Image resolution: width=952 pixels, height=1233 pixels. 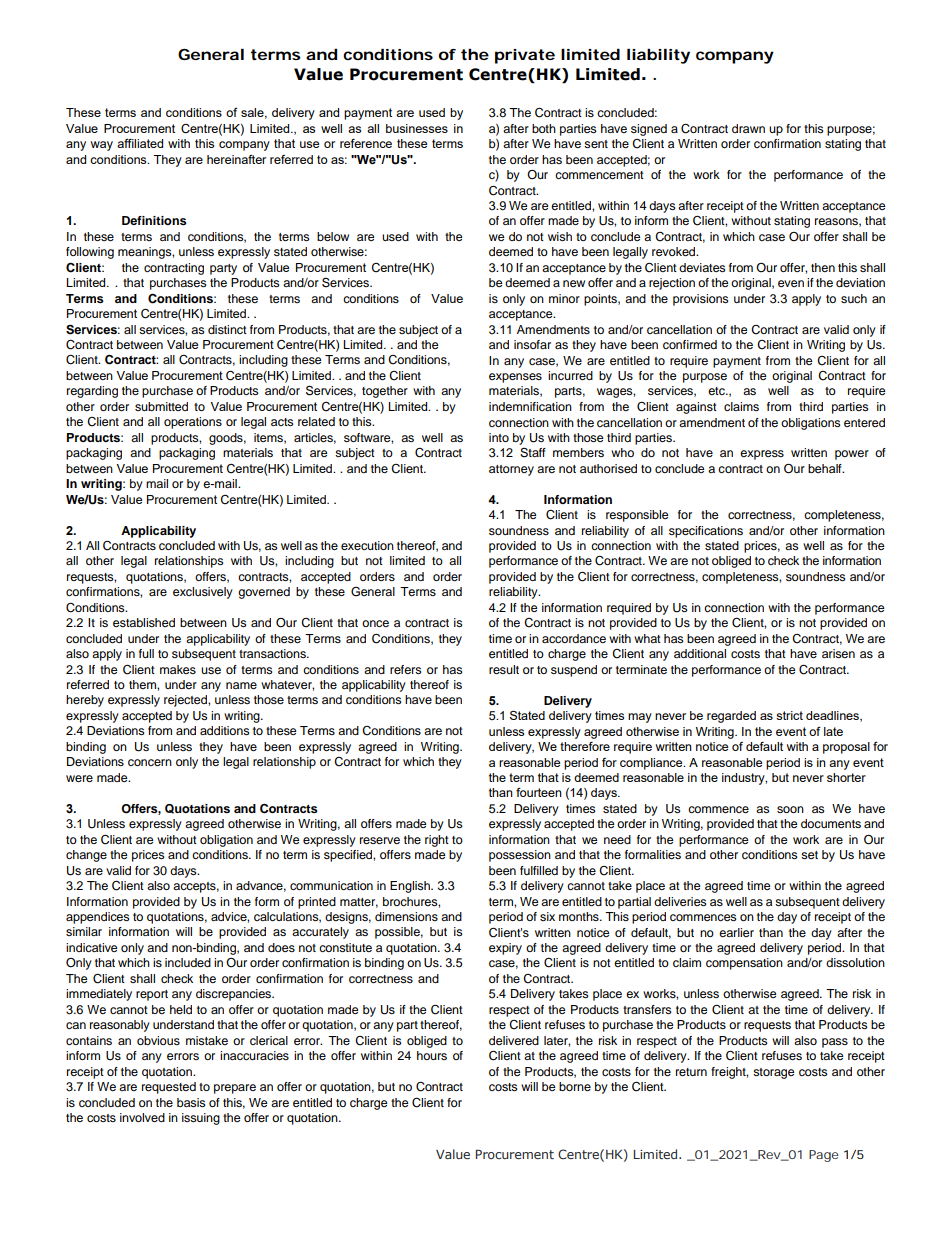 What do you see at coordinates (774, 1073) in the screenshot?
I see `storage` at bounding box center [774, 1073].
